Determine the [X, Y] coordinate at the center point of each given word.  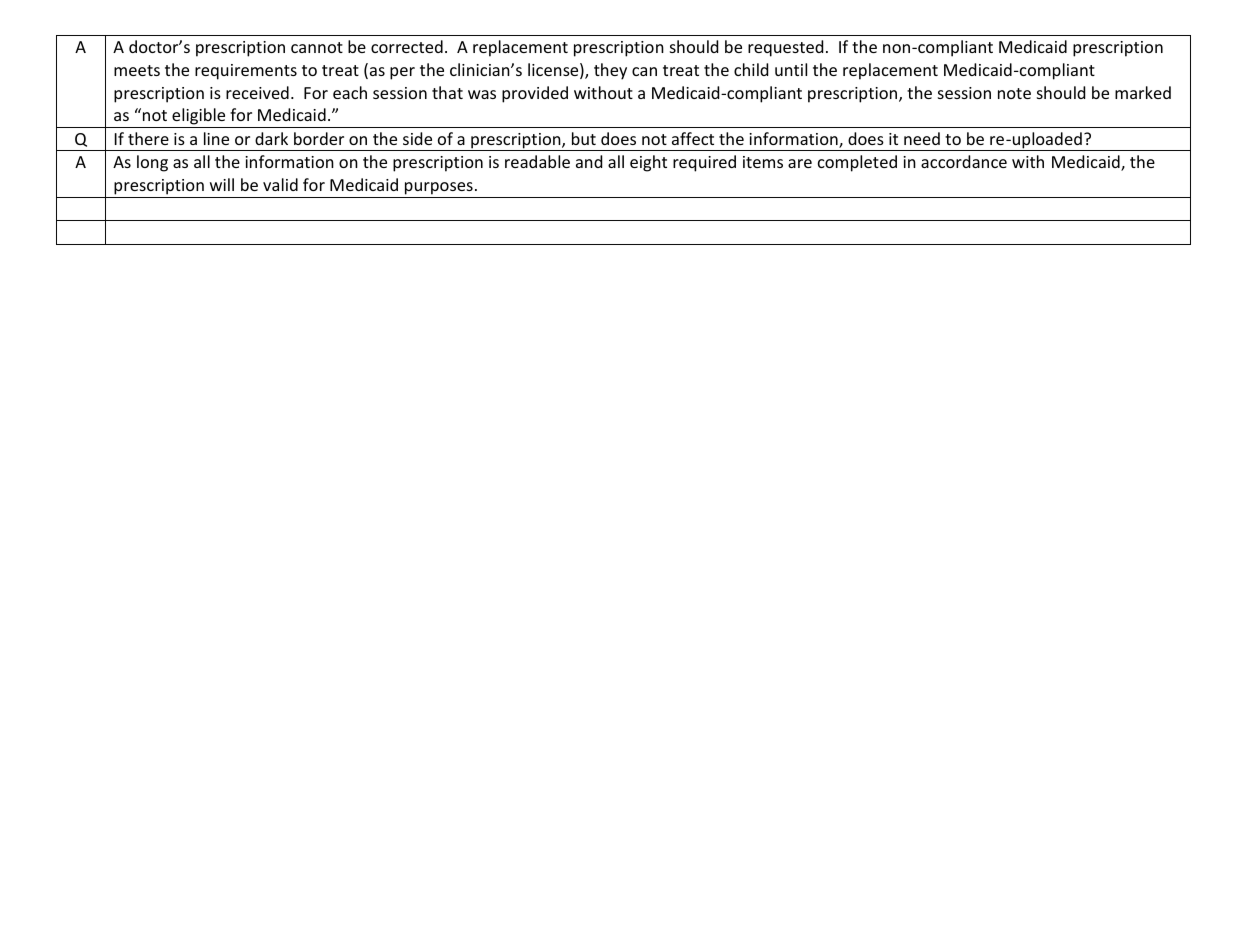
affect [693, 138]
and [589, 161]
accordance [964, 161]
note [1014, 93]
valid [280, 184]
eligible [199, 118]
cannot [317, 47]
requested [785, 48]
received [257, 92]
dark [271, 138]
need [922, 138]
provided [535, 94]
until [791, 69]
